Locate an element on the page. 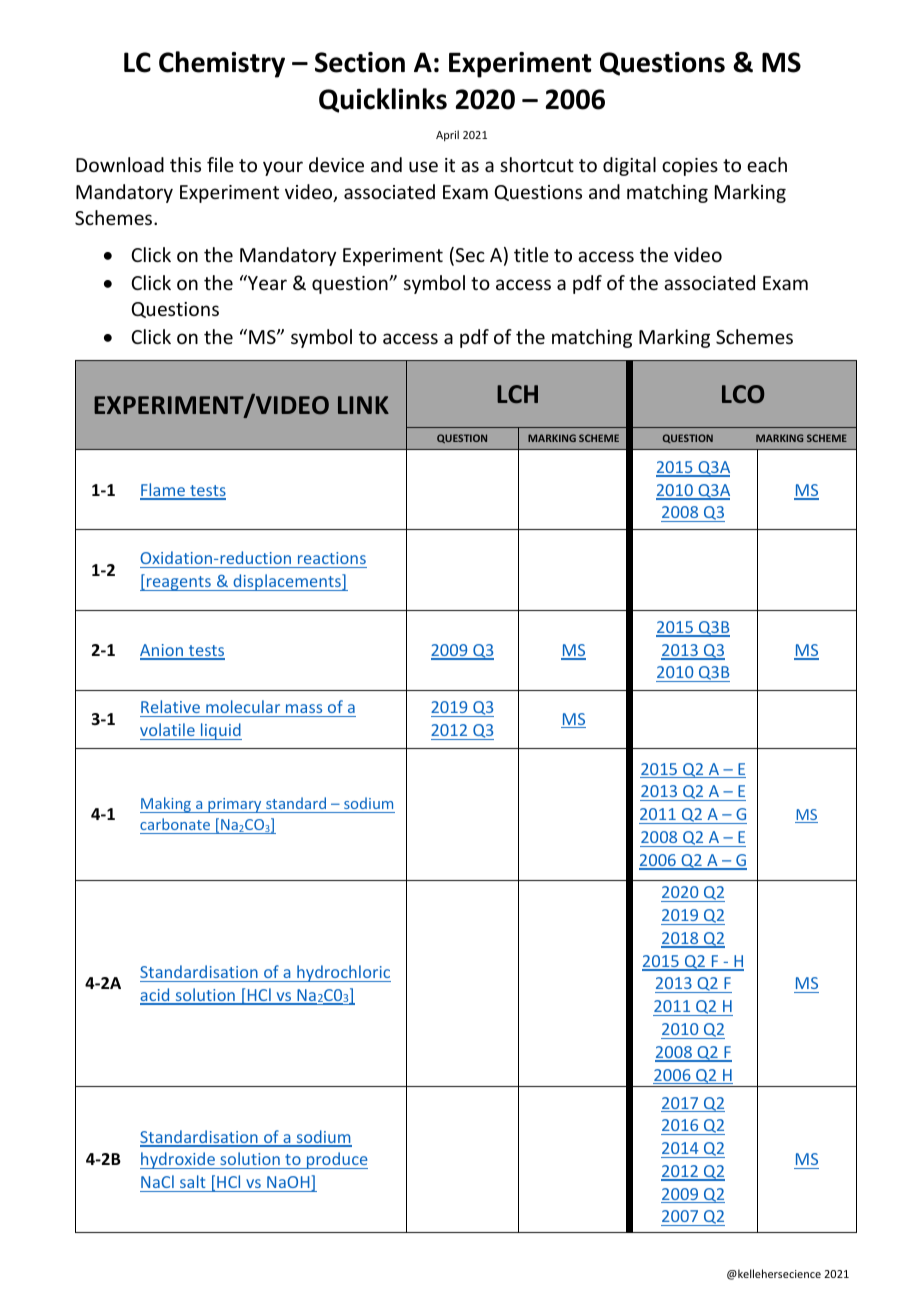  hydrochloric is located at coordinates (343, 973).
